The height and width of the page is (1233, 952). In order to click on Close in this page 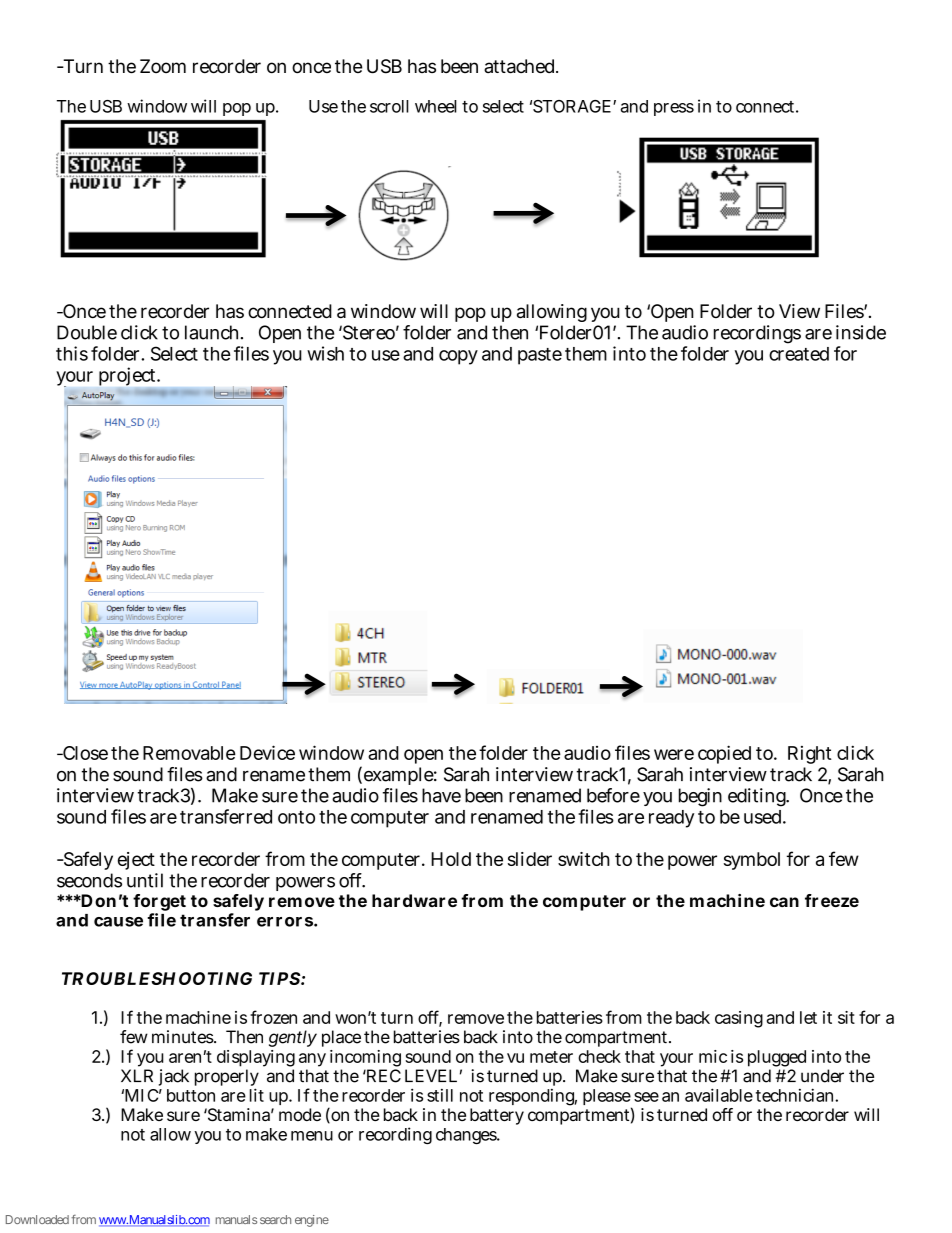, I will do `click(84, 753)`.
